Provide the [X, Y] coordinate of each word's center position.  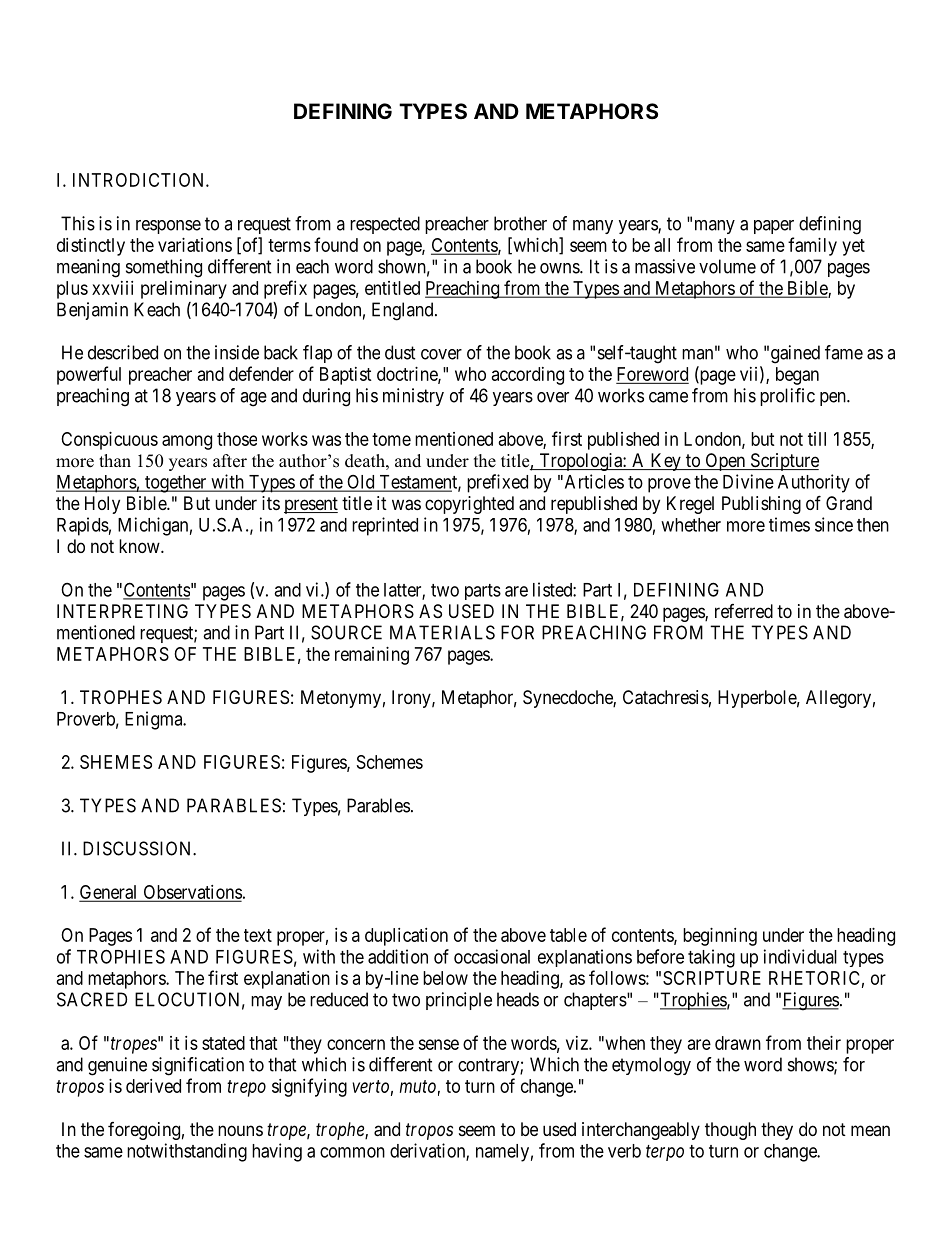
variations [195, 245]
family [812, 246]
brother [520, 223]
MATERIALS [442, 632]
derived [153, 1086]
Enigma [155, 720]
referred [744, 611]
